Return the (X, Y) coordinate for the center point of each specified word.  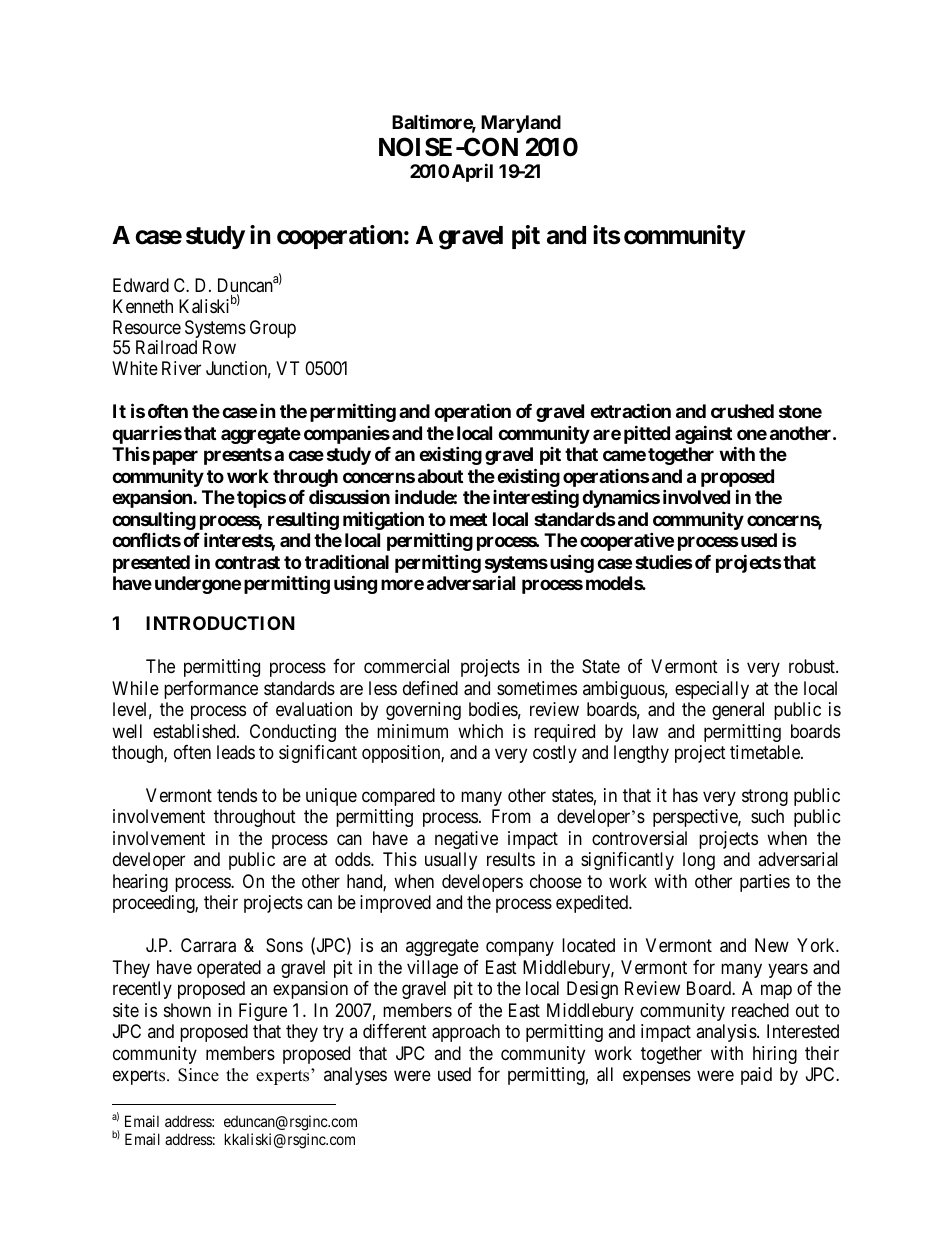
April (472, 172)
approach (466, 1033)
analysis (727, 1033)
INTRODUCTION (220, 623)
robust (813, 666)
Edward (141, 285)
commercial (406, 666)
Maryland (521, 124)
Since (198, 1075)
